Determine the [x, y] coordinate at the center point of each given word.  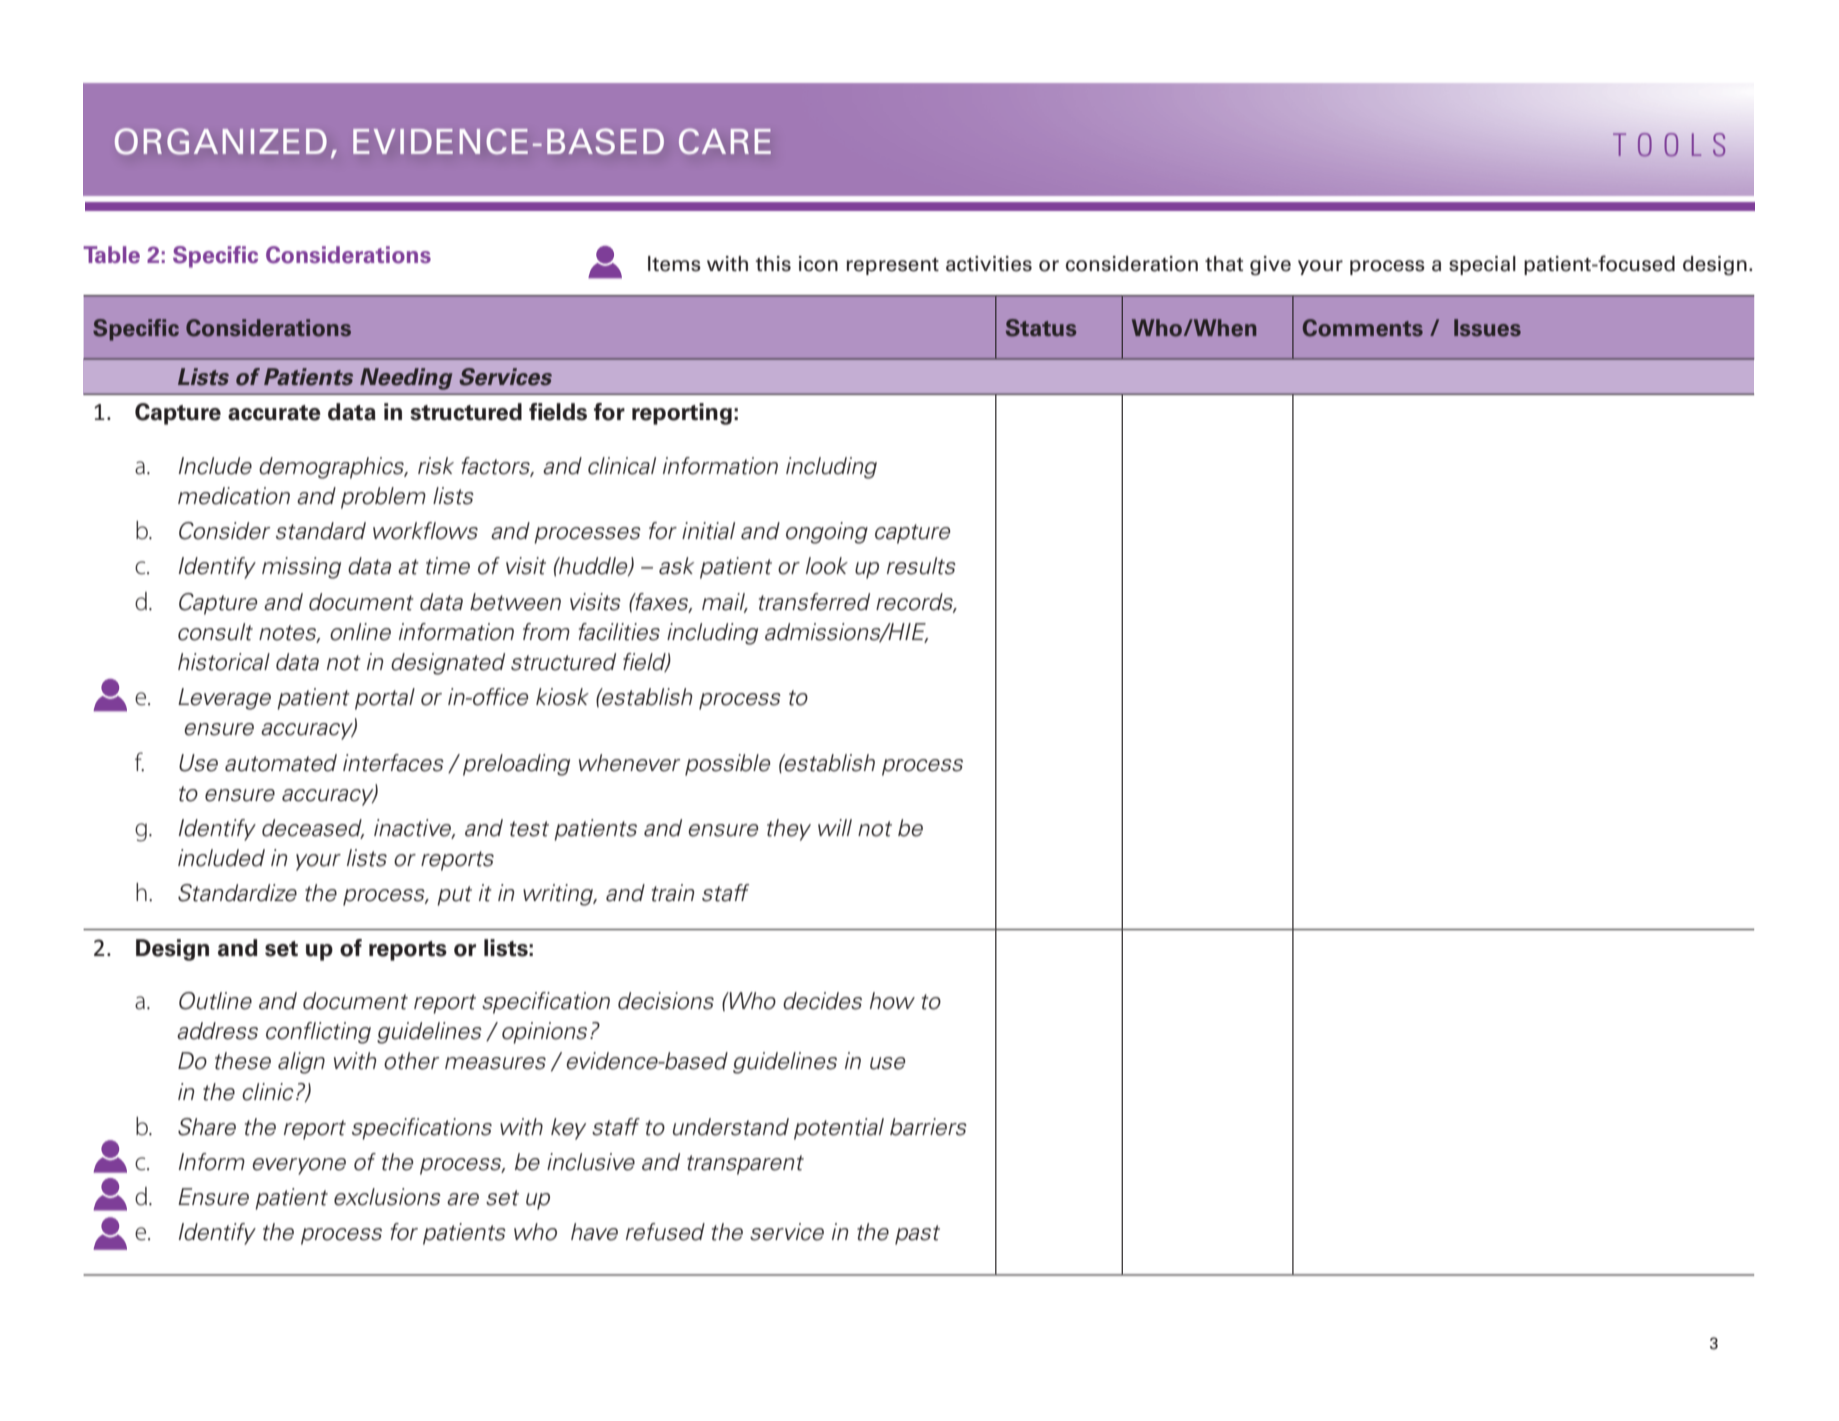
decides [822, 1001]
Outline [215, 1001]
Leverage [224, 699]
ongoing [827, 533]
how [892, 1001]
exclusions [387, 1197]
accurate [274, 413]
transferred [814, 602]
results [921, 566]
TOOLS [1669, 145]
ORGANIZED [221, 141]
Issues [1487, 328]
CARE [725, 141]
